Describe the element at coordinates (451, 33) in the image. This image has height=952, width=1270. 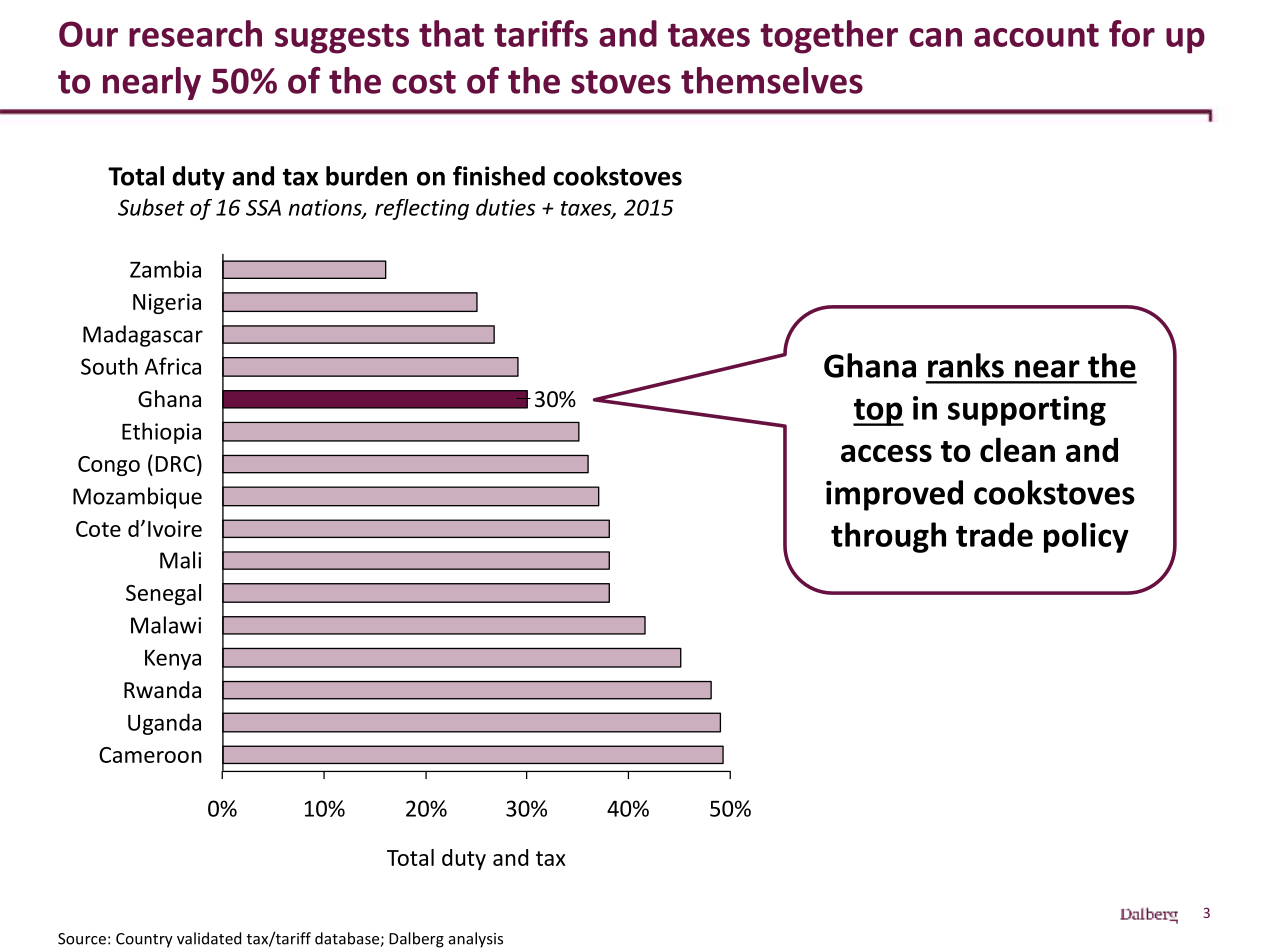
I see `that` at that location.
